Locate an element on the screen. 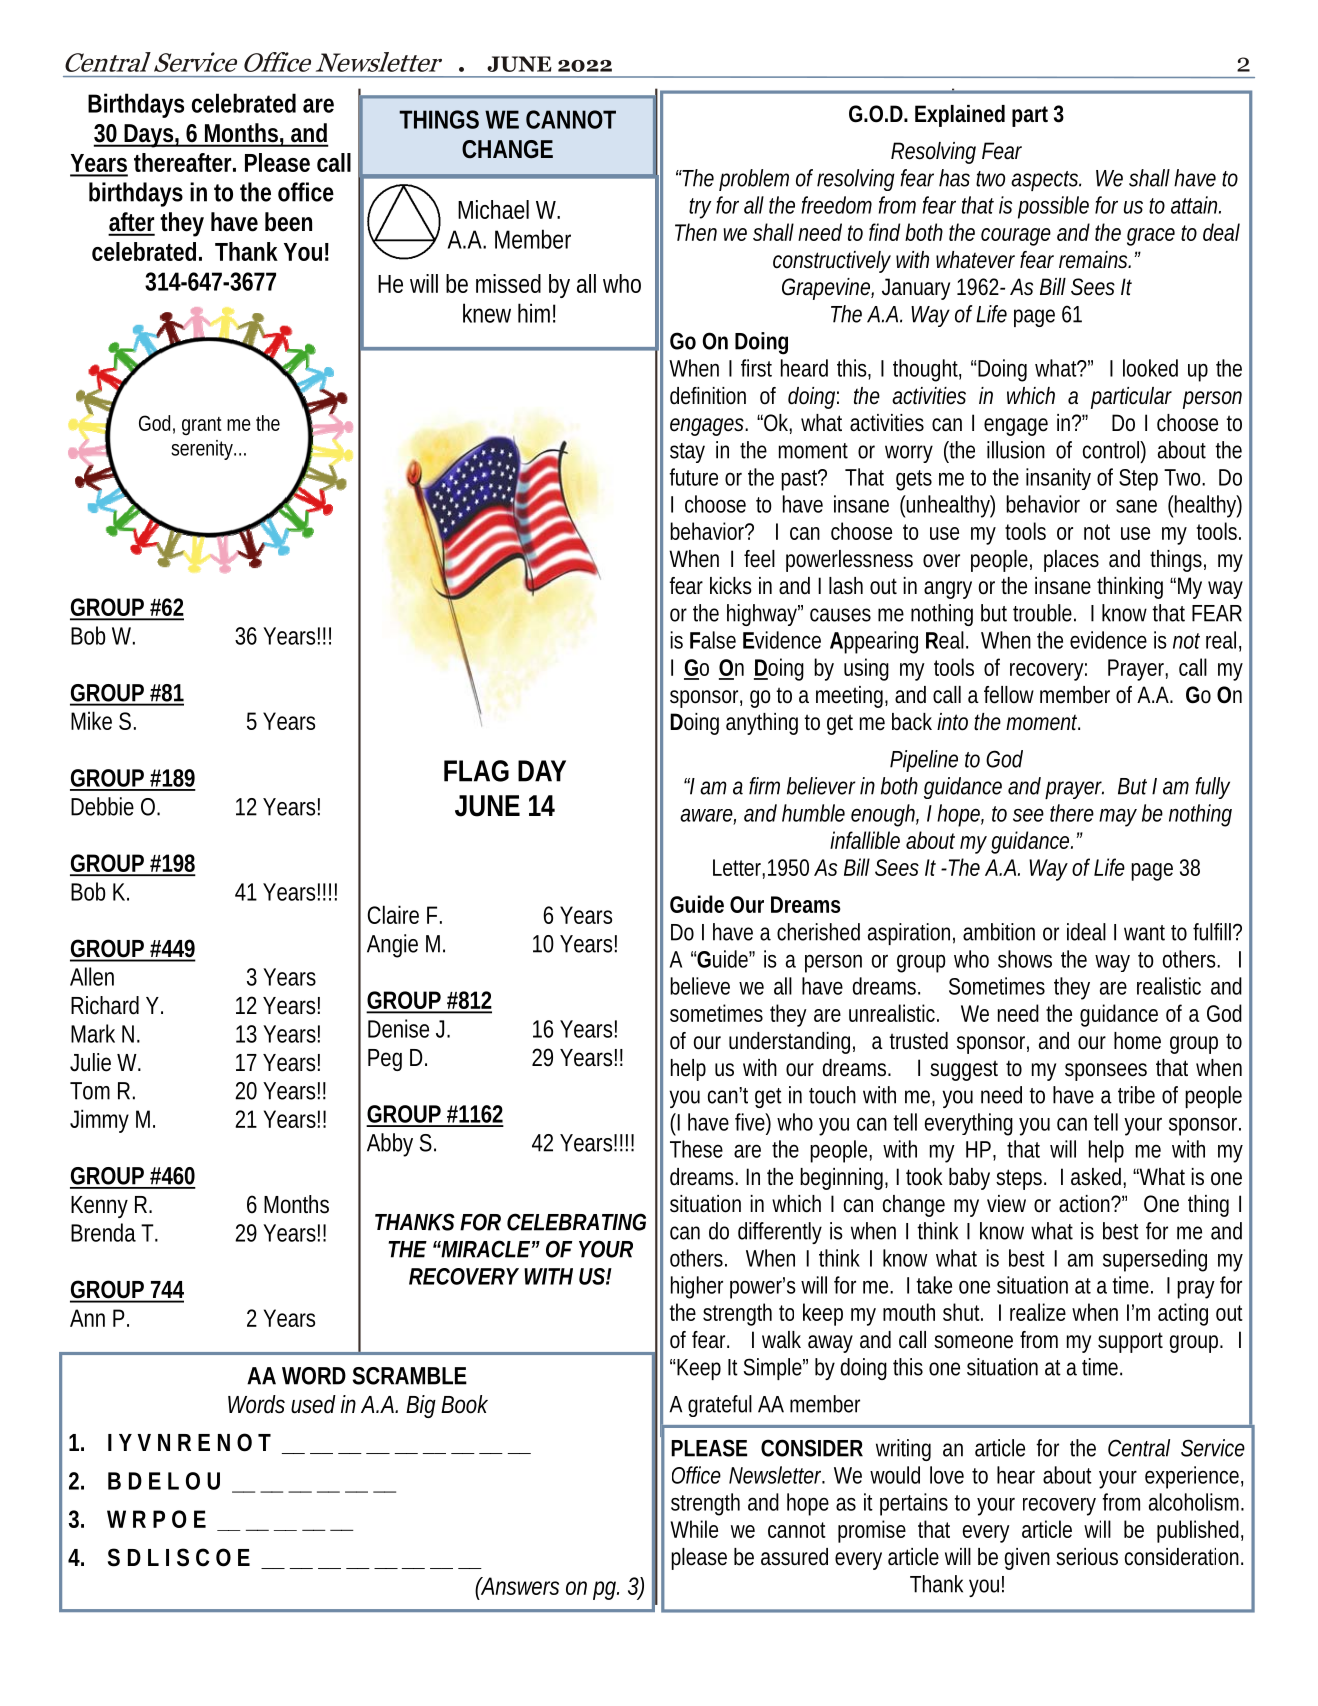 The image size is (1318, 1706). aware is located at coordinates (706, 815).
